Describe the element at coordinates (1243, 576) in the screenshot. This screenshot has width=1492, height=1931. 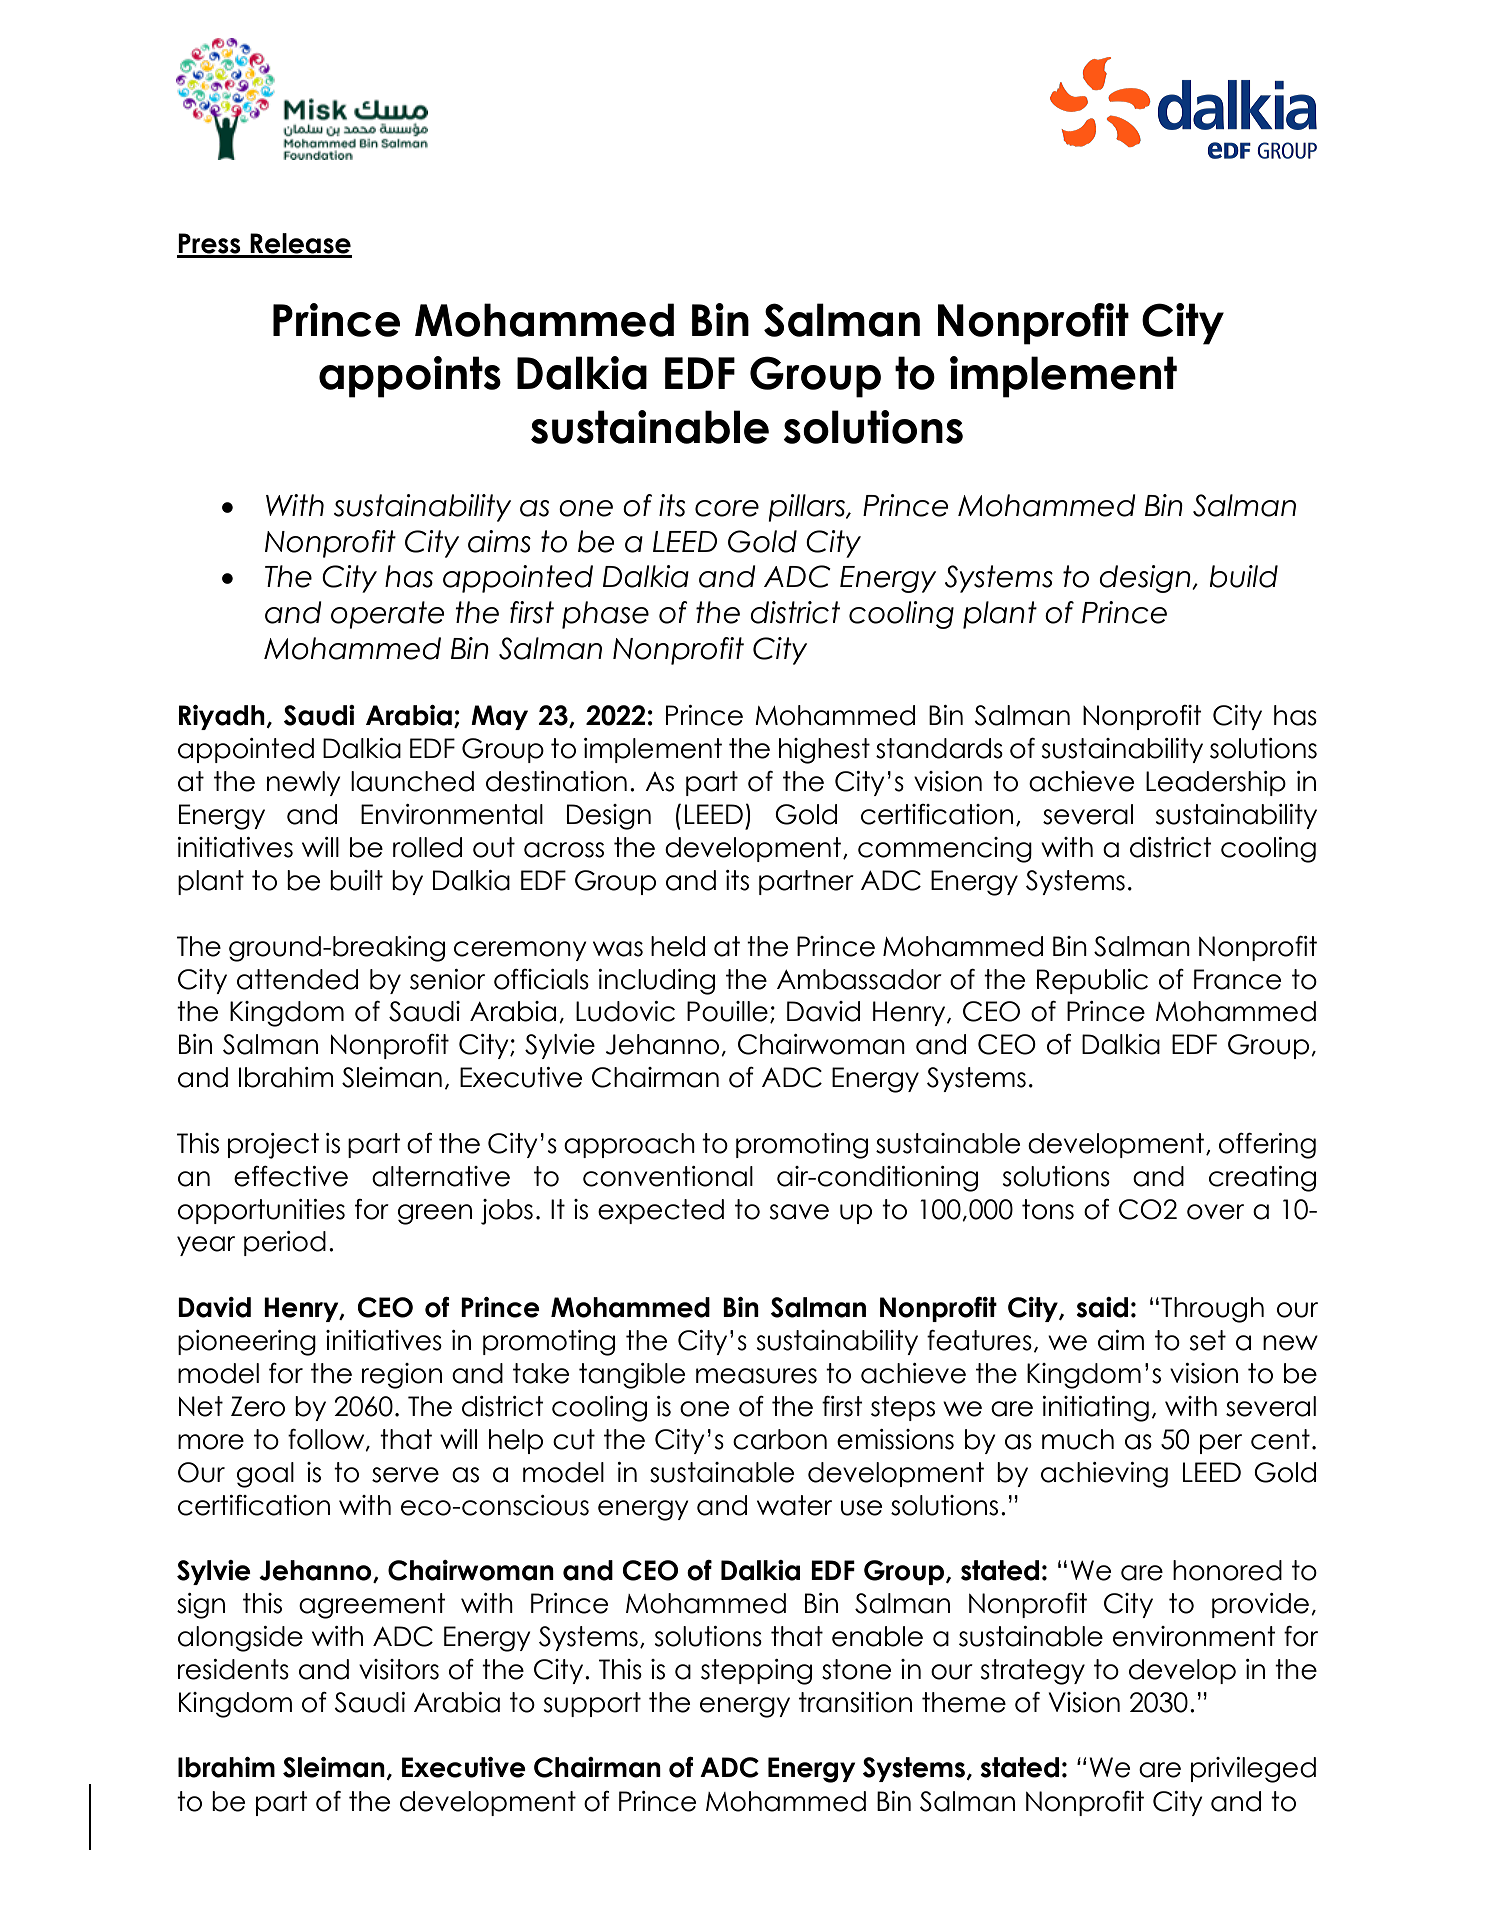
I see `build` at that location.
